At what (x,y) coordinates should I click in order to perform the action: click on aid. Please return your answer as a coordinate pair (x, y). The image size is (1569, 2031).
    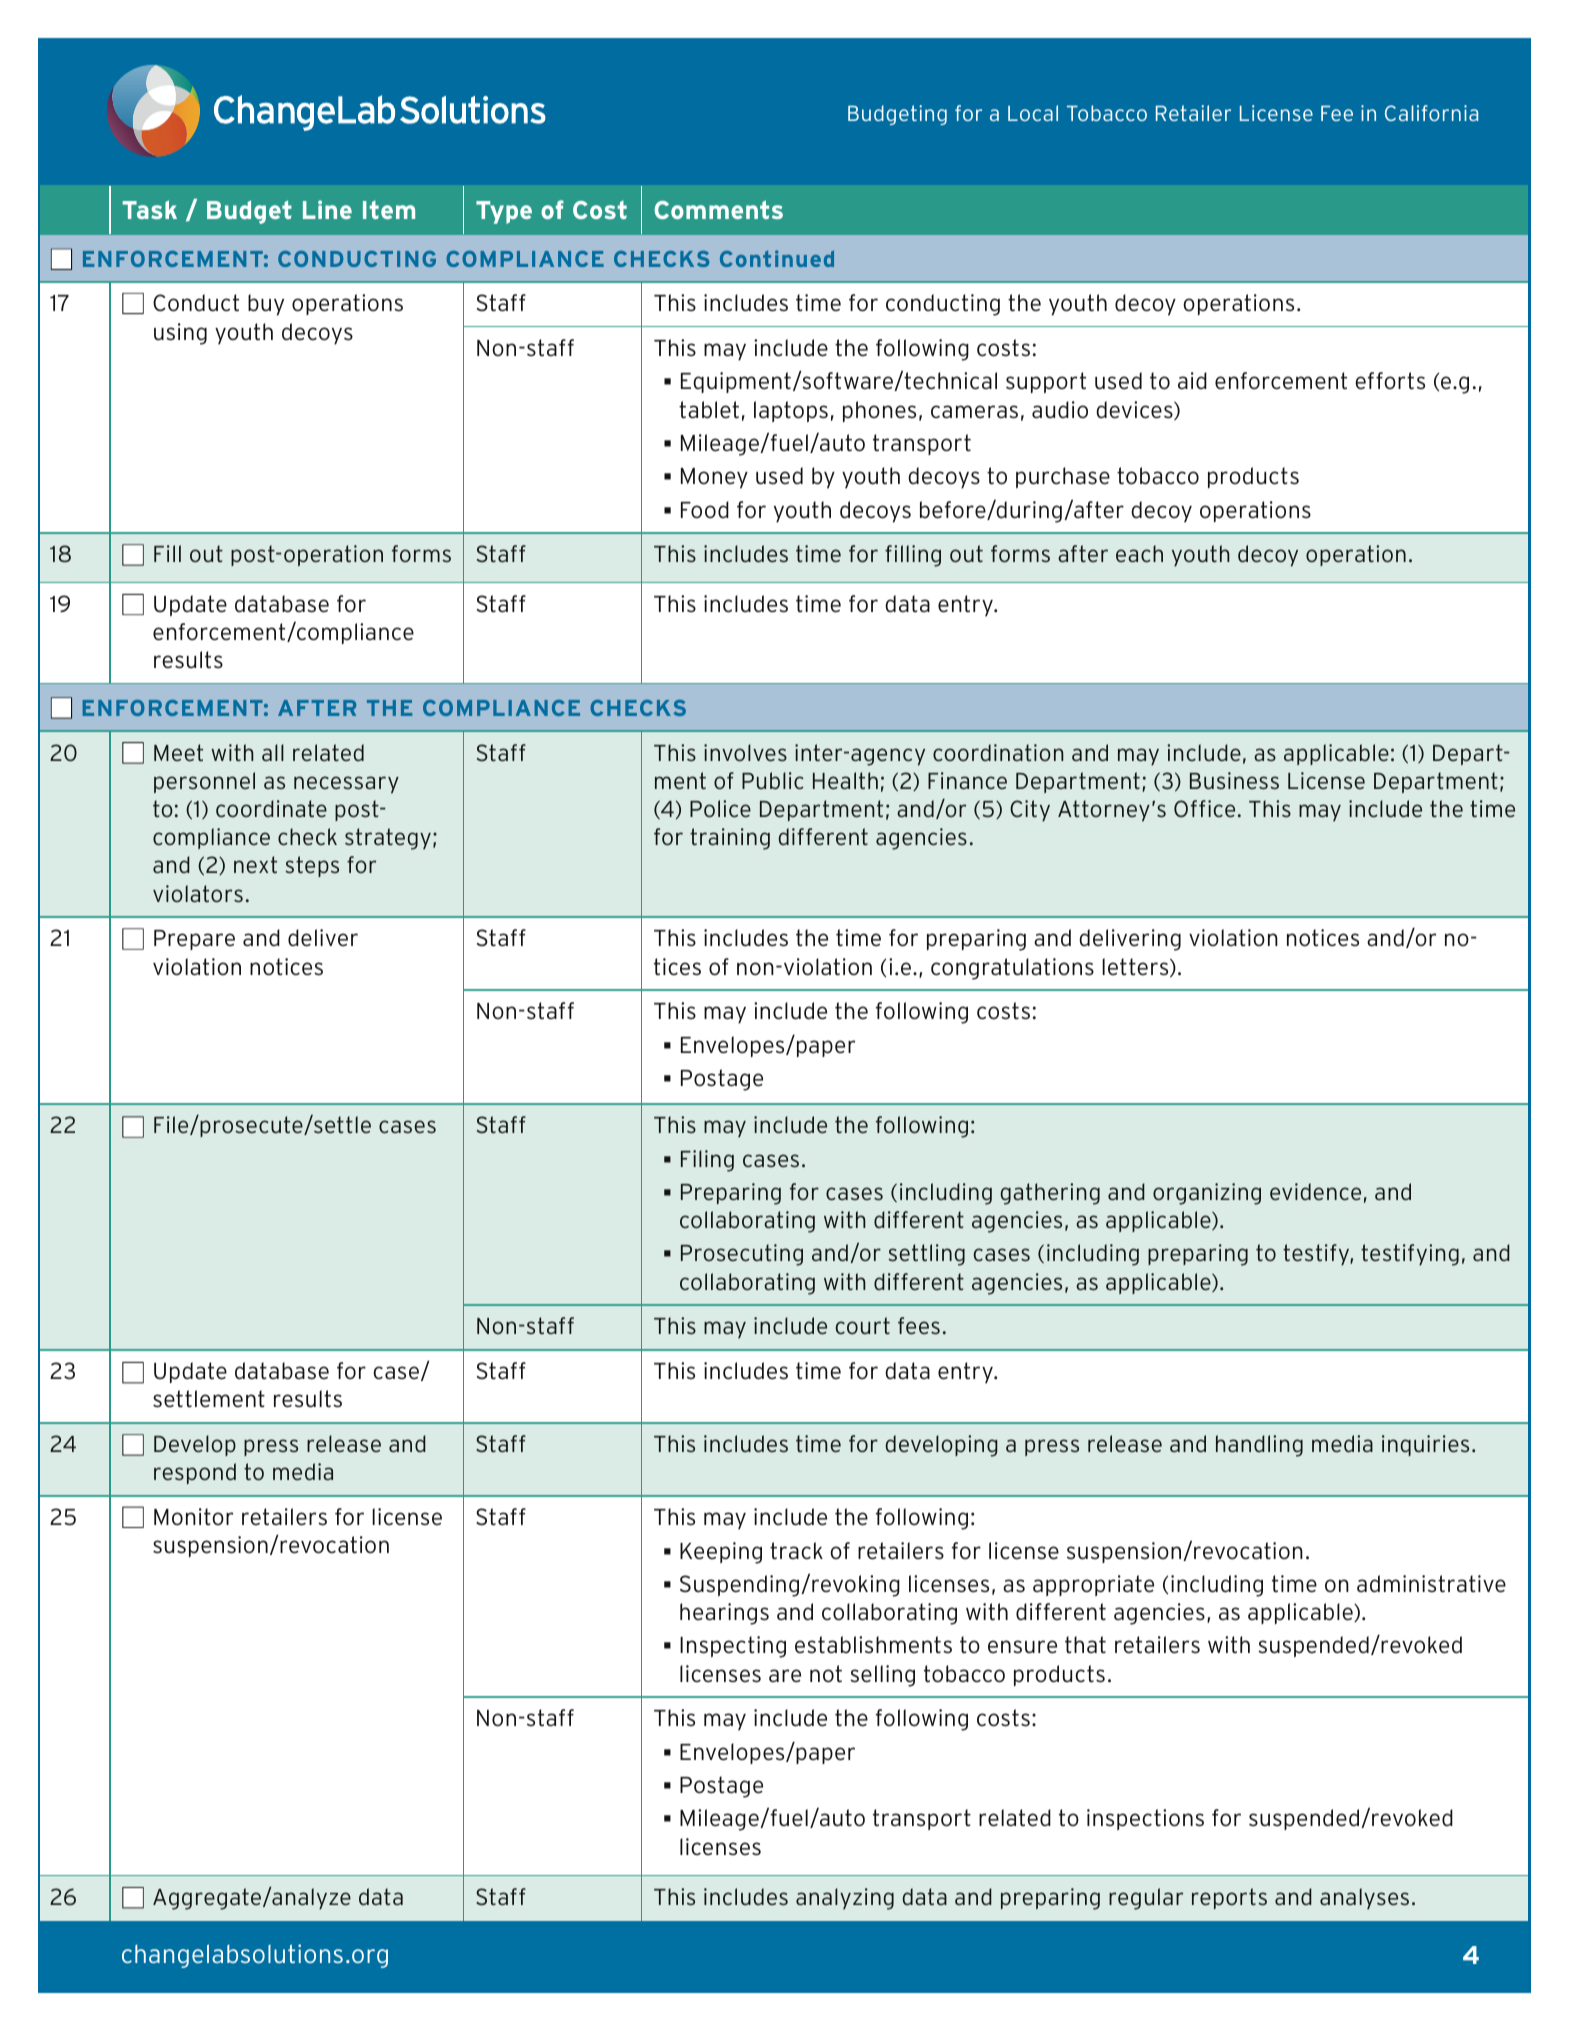
    Looking at the image, I should click on (1192, 381).
